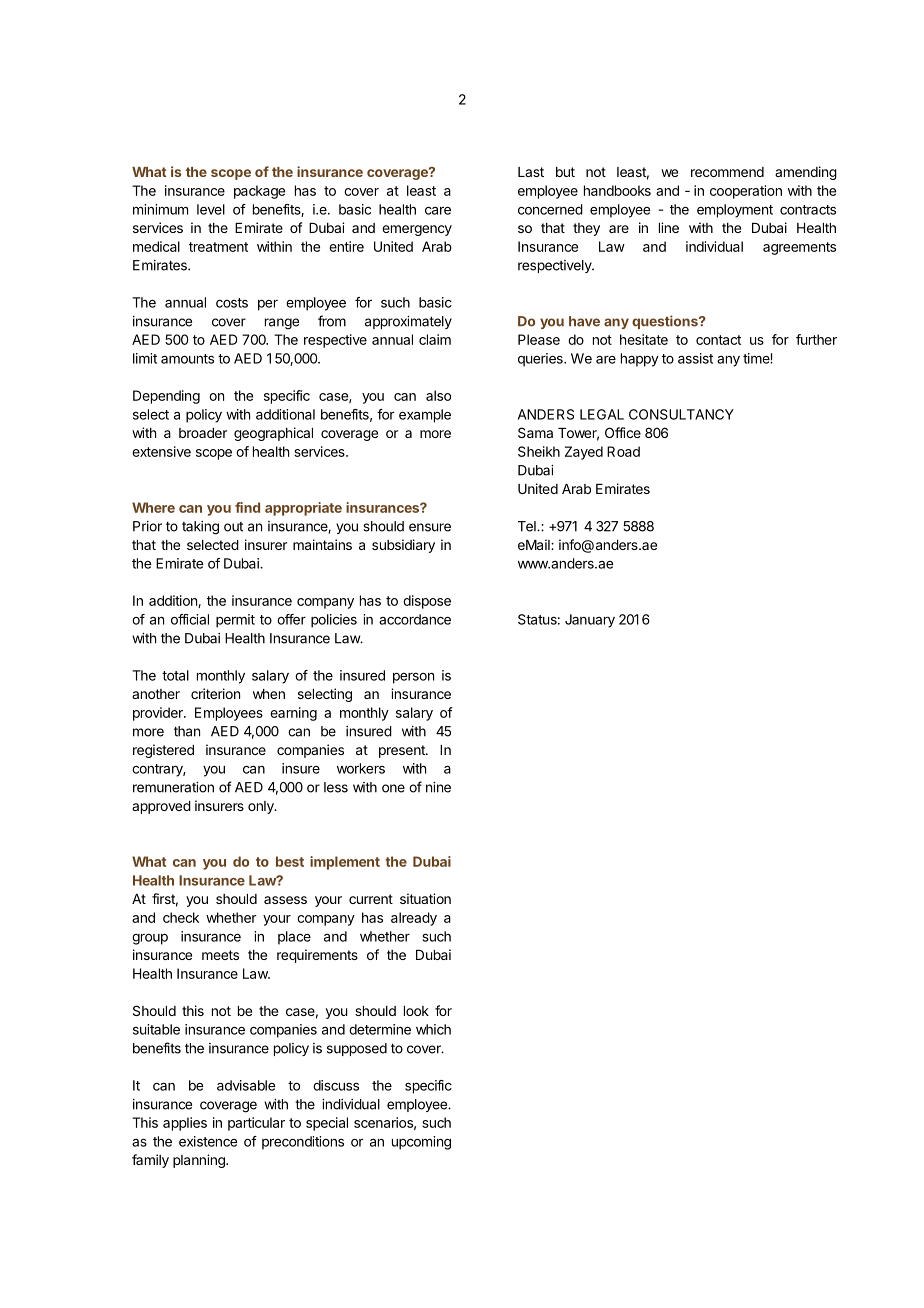 The height and width of the page is (1308, 924). Describe the element at coordinates (438, 210) in the page. I see `care` at that location.
